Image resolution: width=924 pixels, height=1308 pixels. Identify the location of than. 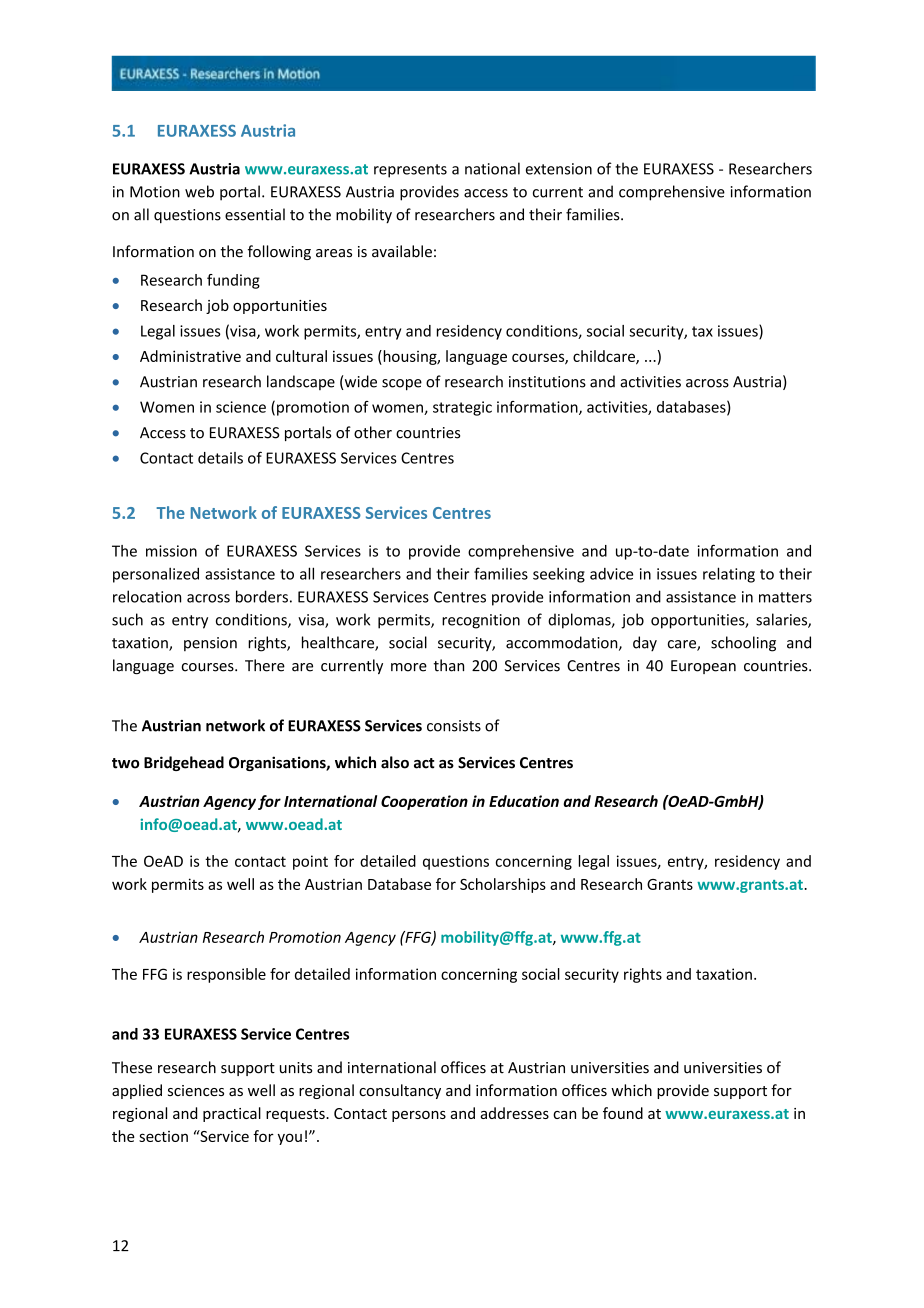
(448, 665).
